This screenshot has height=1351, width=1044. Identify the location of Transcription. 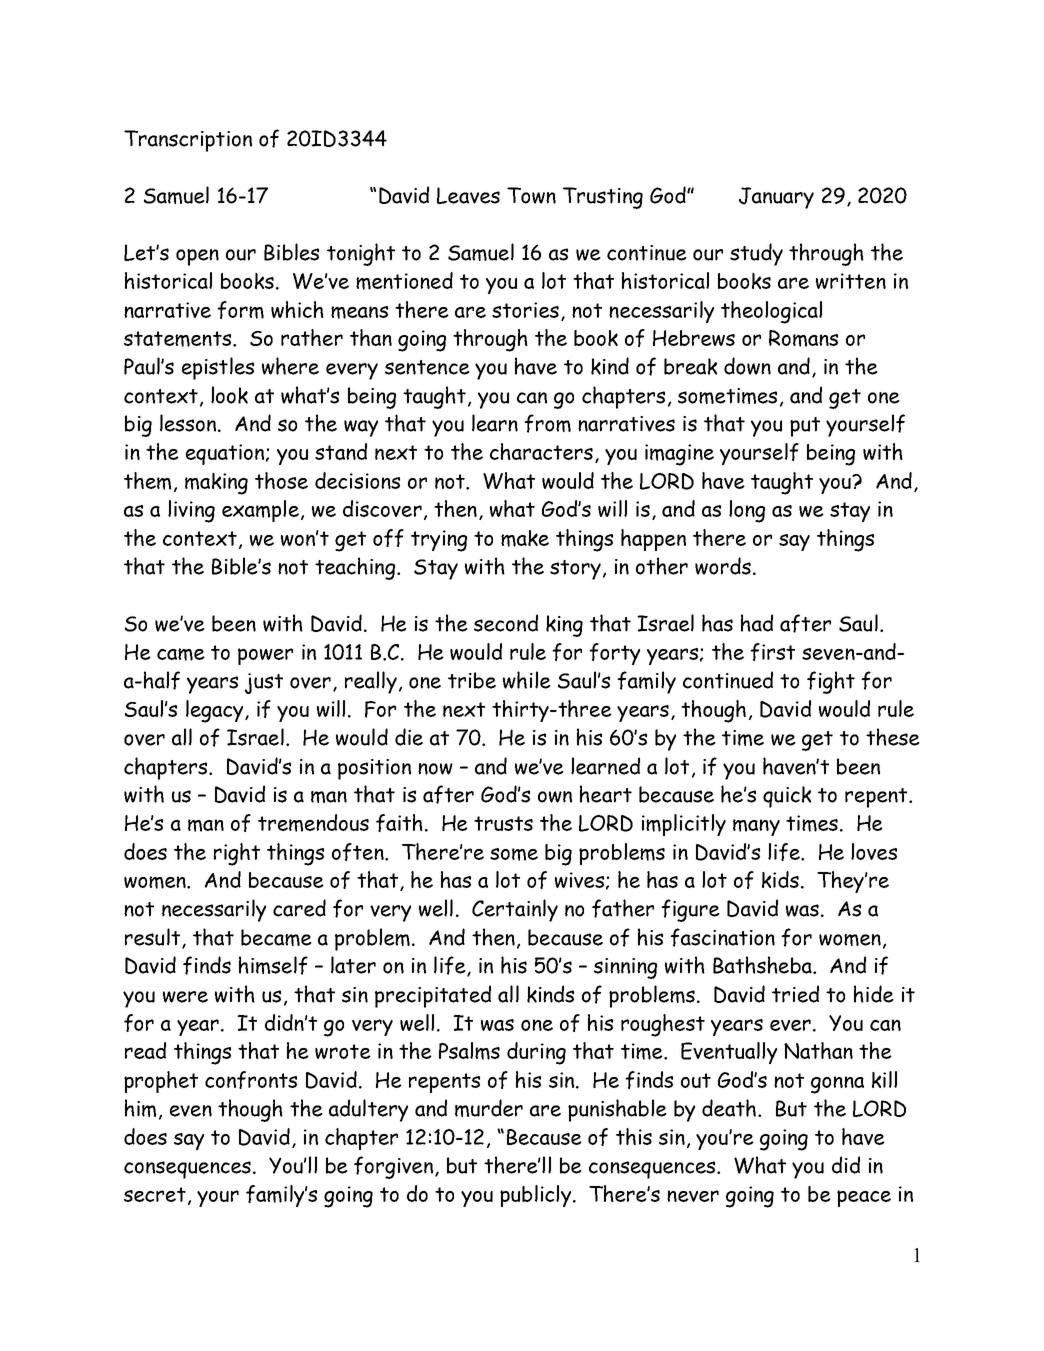
(188, 141).
